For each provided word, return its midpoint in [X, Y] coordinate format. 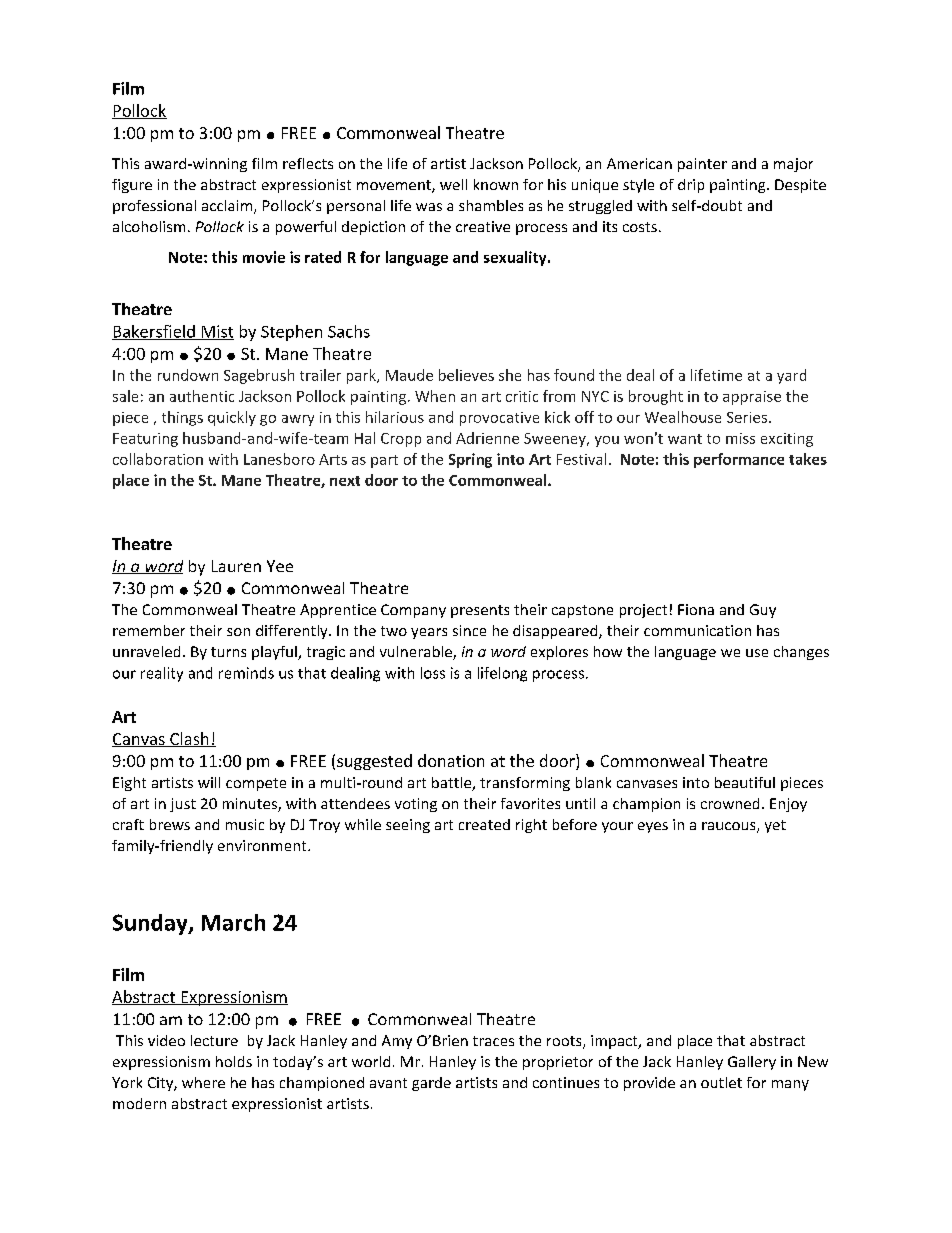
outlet [721, 1082]
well [453, 184]
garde [431, 1084]
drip [691, 186]
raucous [730, 827]
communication [697, 630]
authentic [202, 396]
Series [747, 417]
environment [263, 845]
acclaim [228, 207]
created [484, 824]
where [203, 1082]
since [469, 630]
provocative [499, 419]
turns [228, 652]
